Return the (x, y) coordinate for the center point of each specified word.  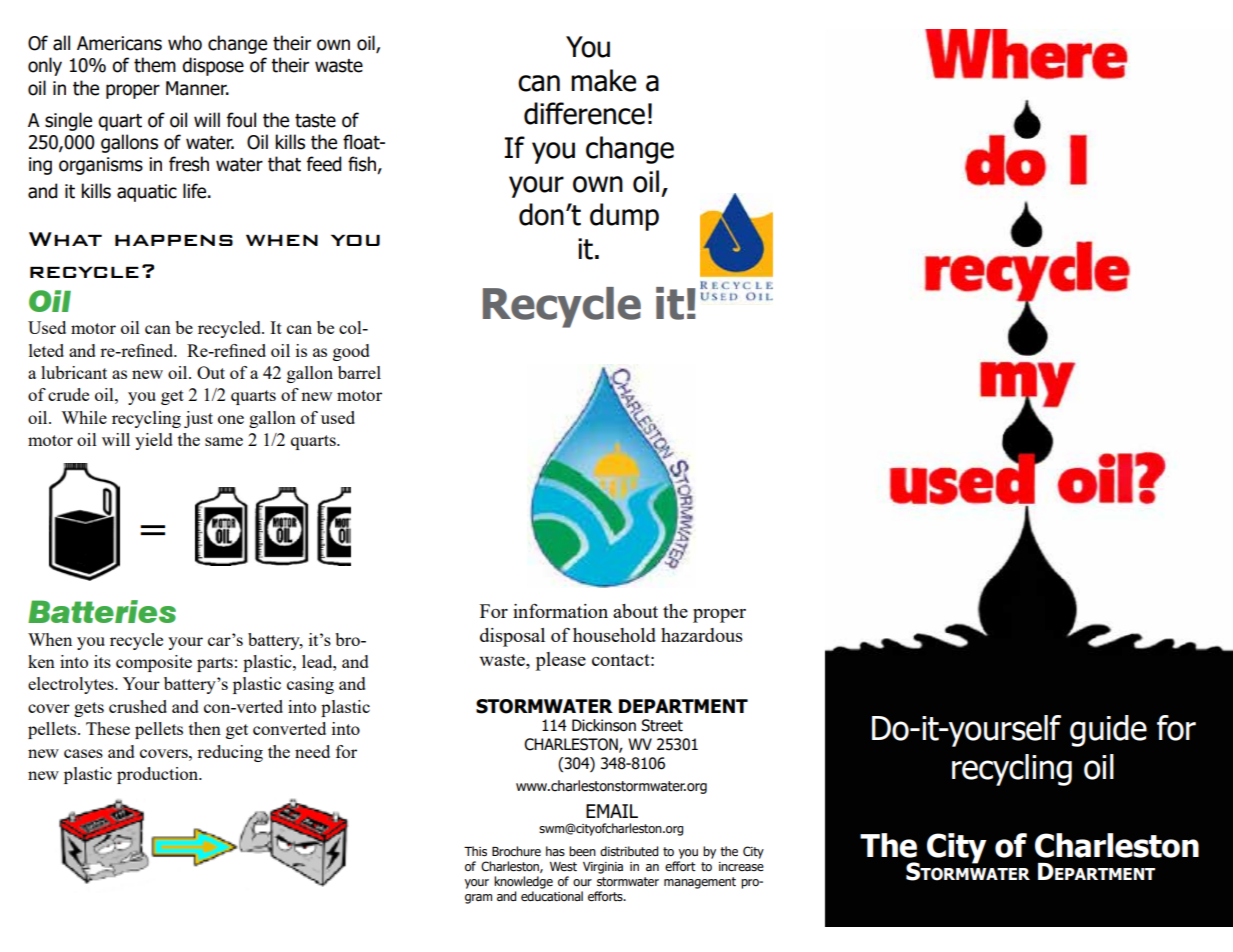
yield (154, 441)
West (563, 866)
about (635, 611)
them (155, 65)
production (159, 775)
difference (584, 113)
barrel (359, 372)
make (603, 80)
